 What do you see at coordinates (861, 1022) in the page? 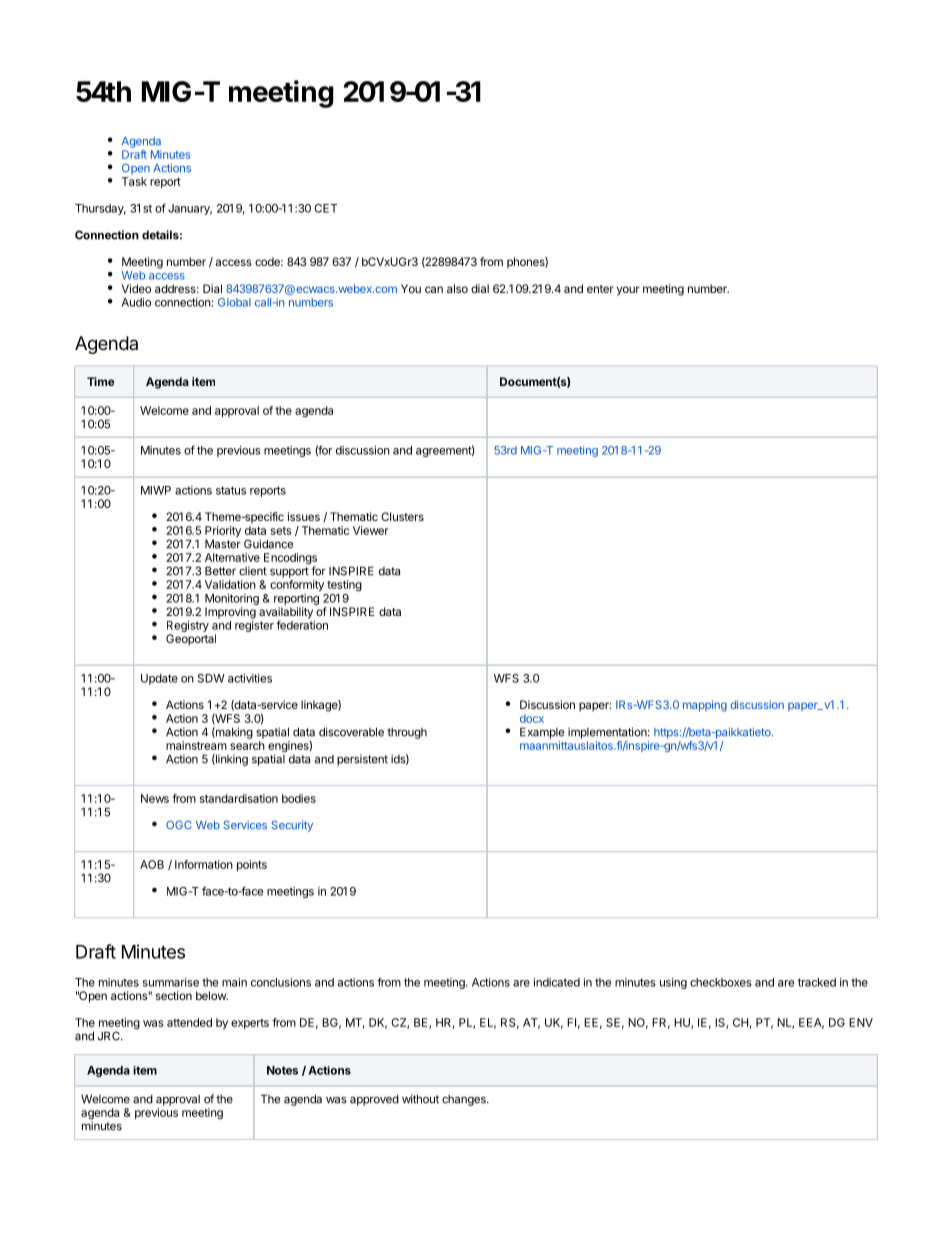
I see `ENV` at bounding box center [861, 1022].
